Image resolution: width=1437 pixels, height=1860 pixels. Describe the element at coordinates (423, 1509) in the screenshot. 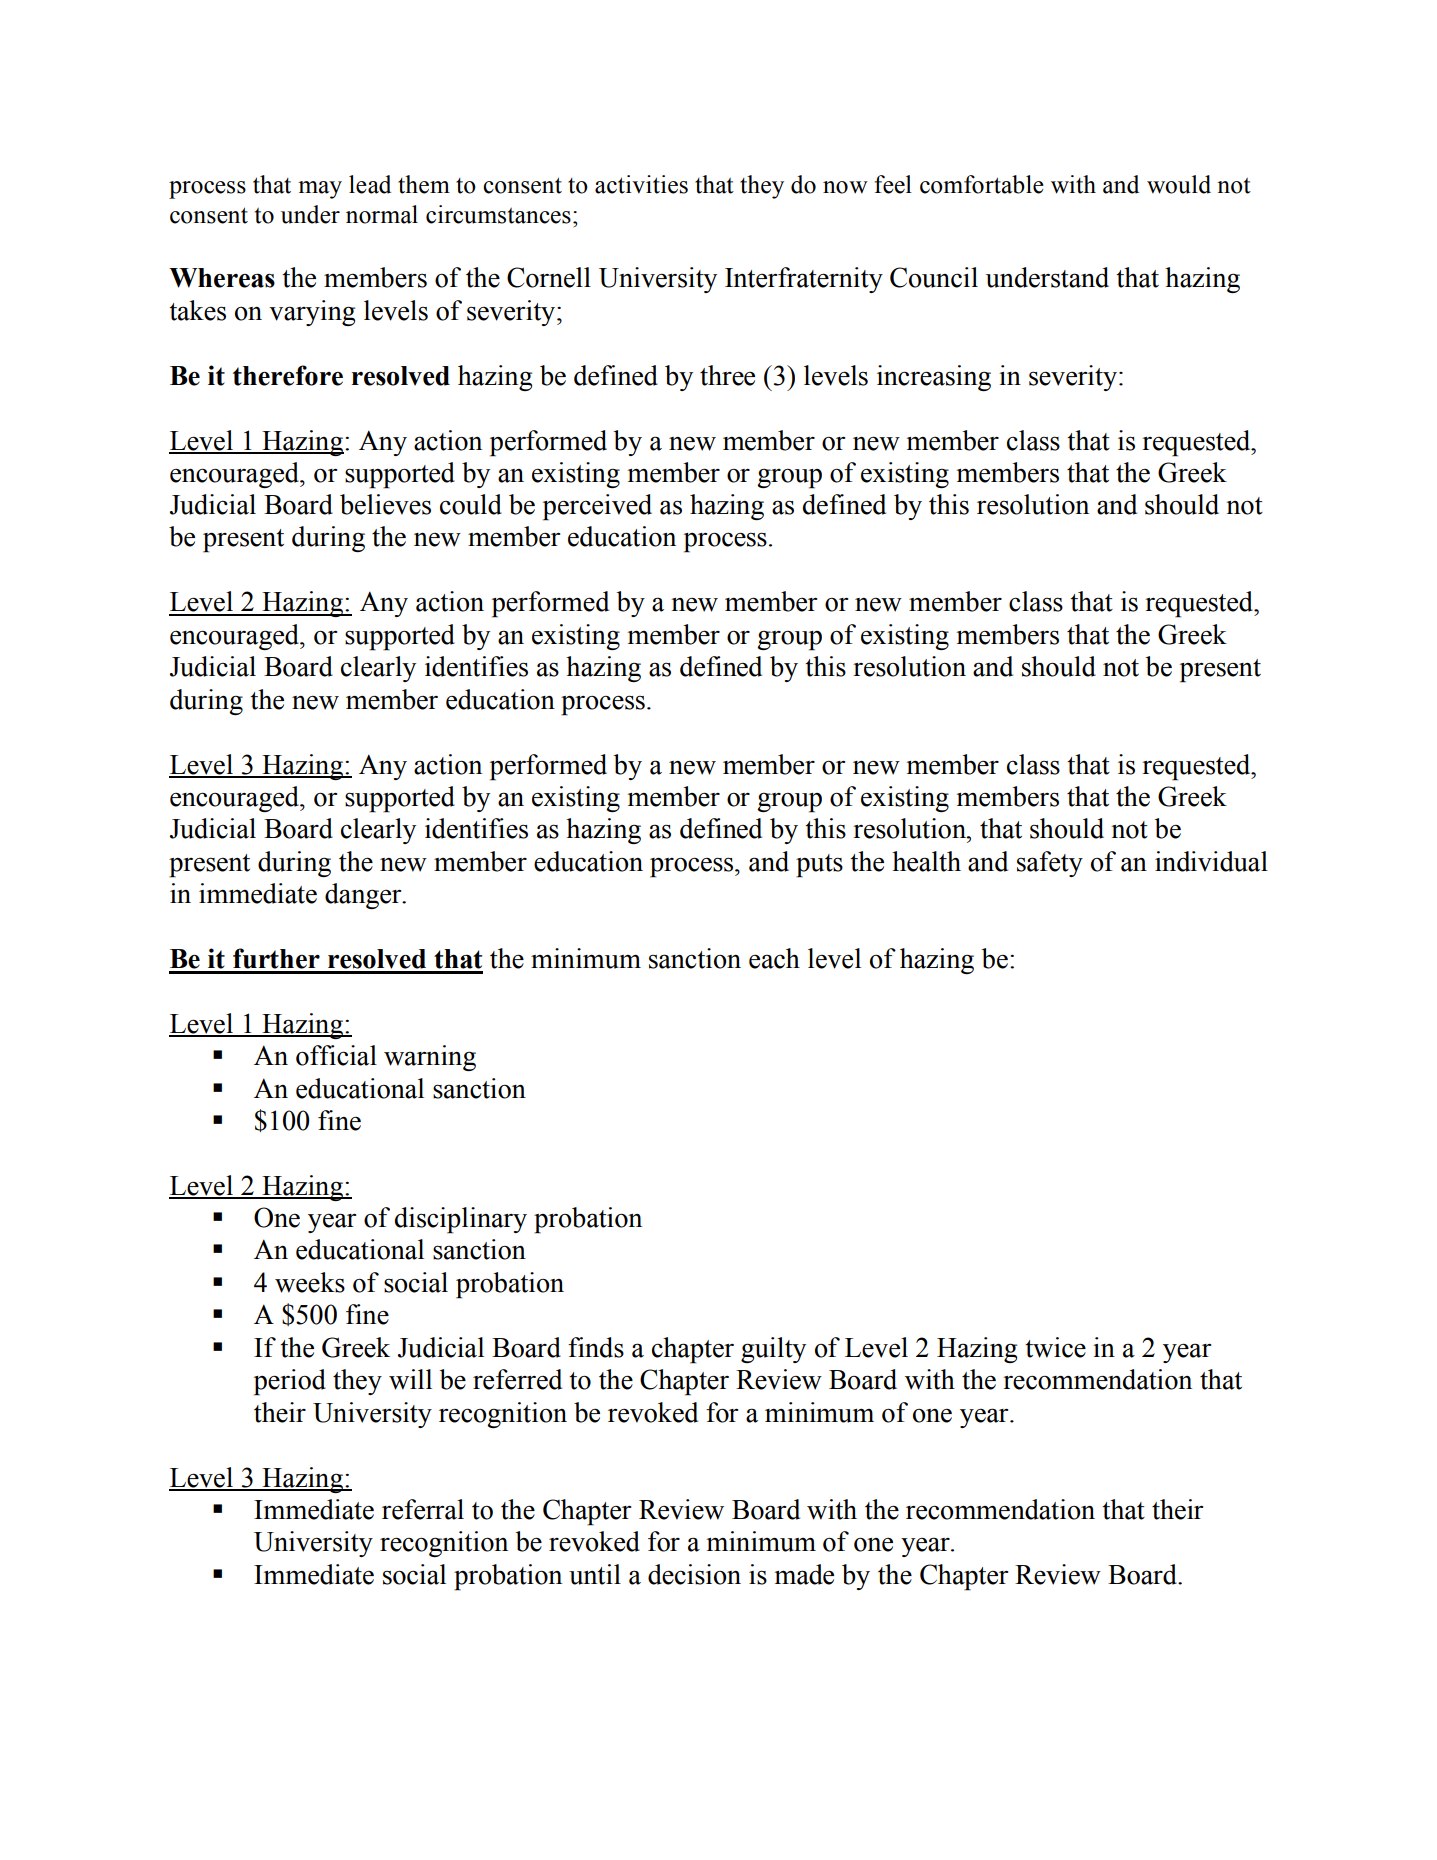

I see `referral` at that location.
